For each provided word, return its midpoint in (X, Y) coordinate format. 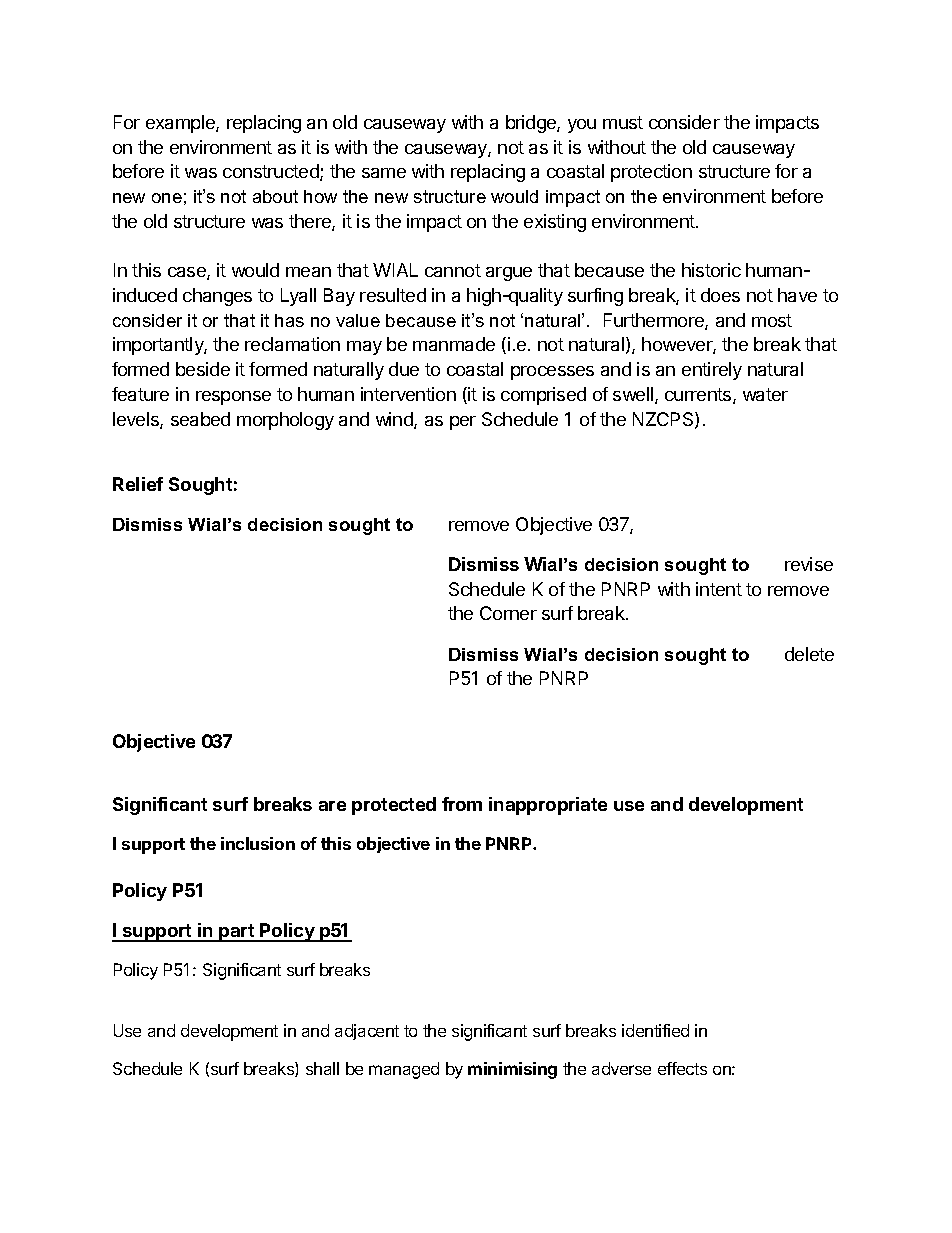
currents (699, 396)
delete (809, 654)
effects (682, 1068)
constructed (272, 172)
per (463, 423)
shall (322, 1068)
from (462, 804)
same (384, 173)
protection (651, 173)
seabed (200, 419)
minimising (512, 1070)
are (332, 806)
